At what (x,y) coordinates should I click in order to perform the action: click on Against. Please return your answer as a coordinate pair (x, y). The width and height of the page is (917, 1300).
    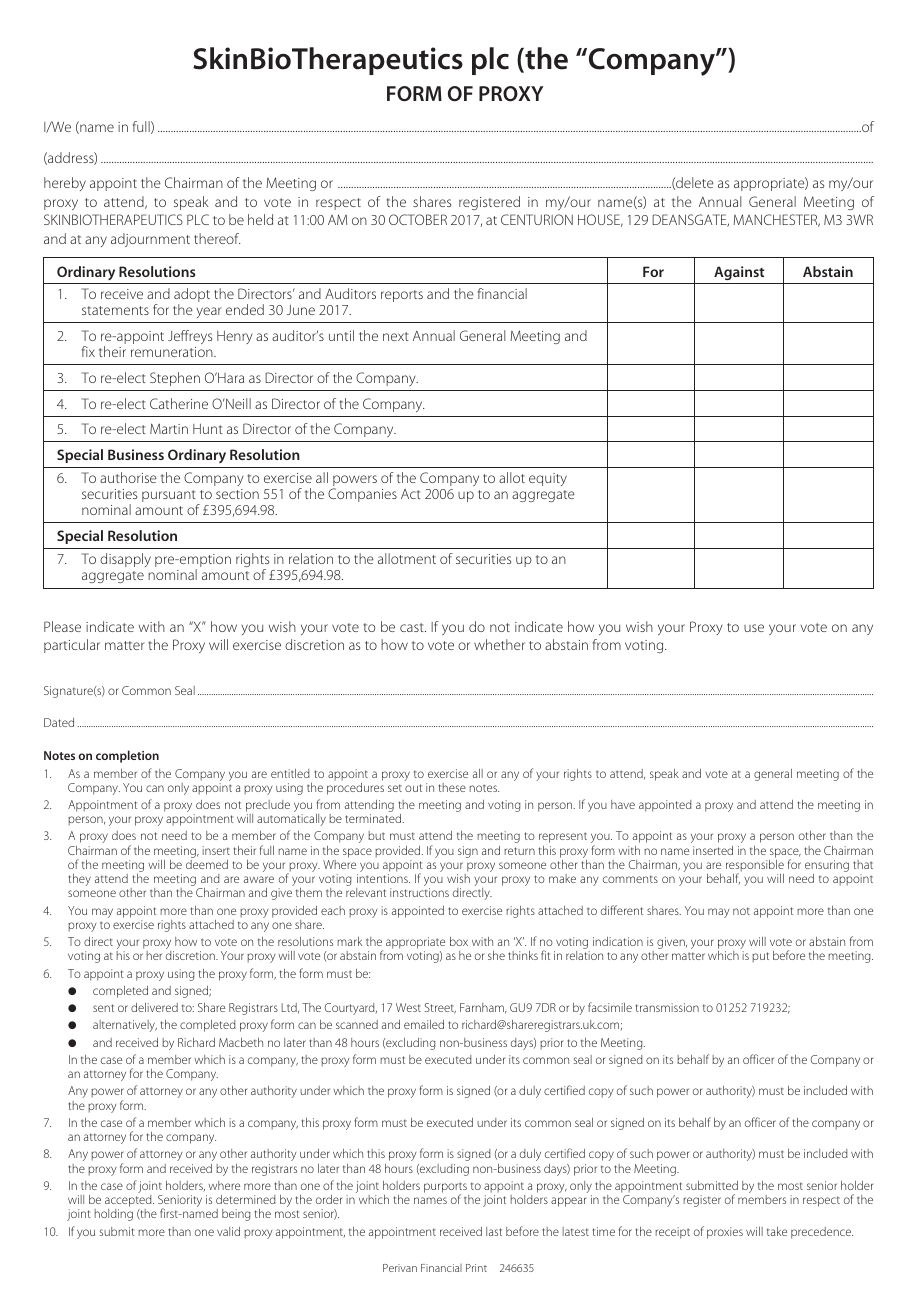
    Looking at the image, I should click on (739, 273).
